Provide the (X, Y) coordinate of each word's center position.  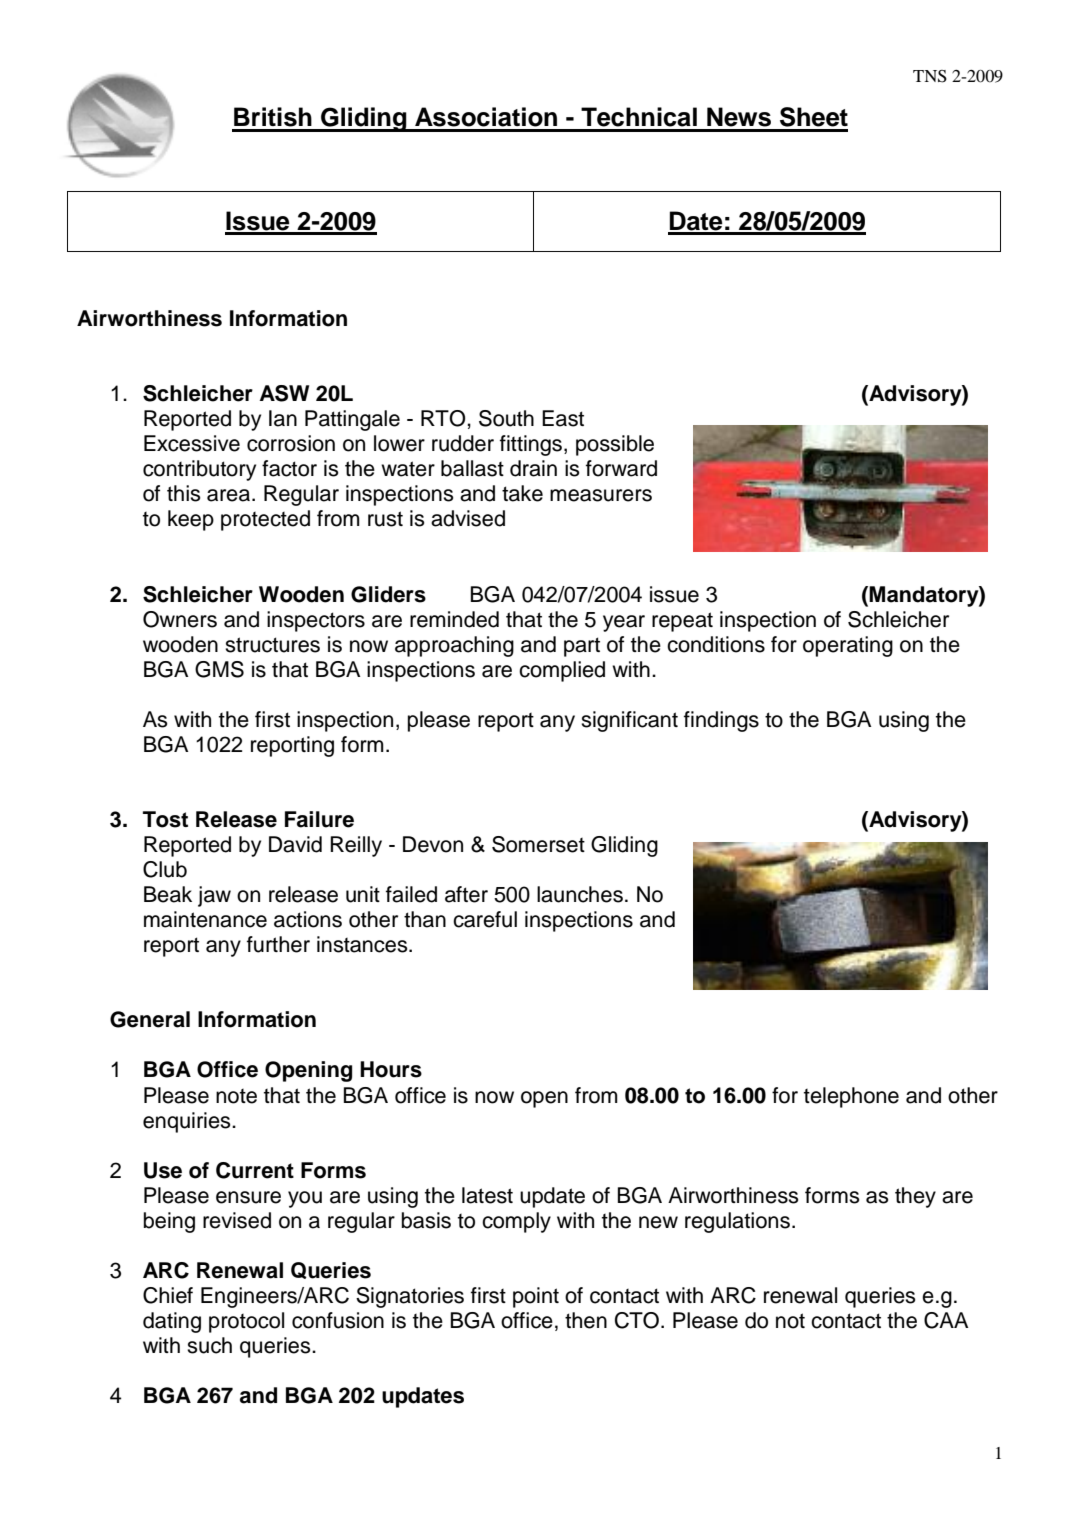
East (563, 418)
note (236, 1096)
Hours (391, 1069)
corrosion (291, 443)
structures (272, 645)
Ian (283, 418)
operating (848, 646)
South (506, 418)
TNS (930, 76)
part (582, 647)
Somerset (538, 844)
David (295, 844)
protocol (246, 1322)
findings (721, 721)
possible (615, 445)
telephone (851, 1097)
